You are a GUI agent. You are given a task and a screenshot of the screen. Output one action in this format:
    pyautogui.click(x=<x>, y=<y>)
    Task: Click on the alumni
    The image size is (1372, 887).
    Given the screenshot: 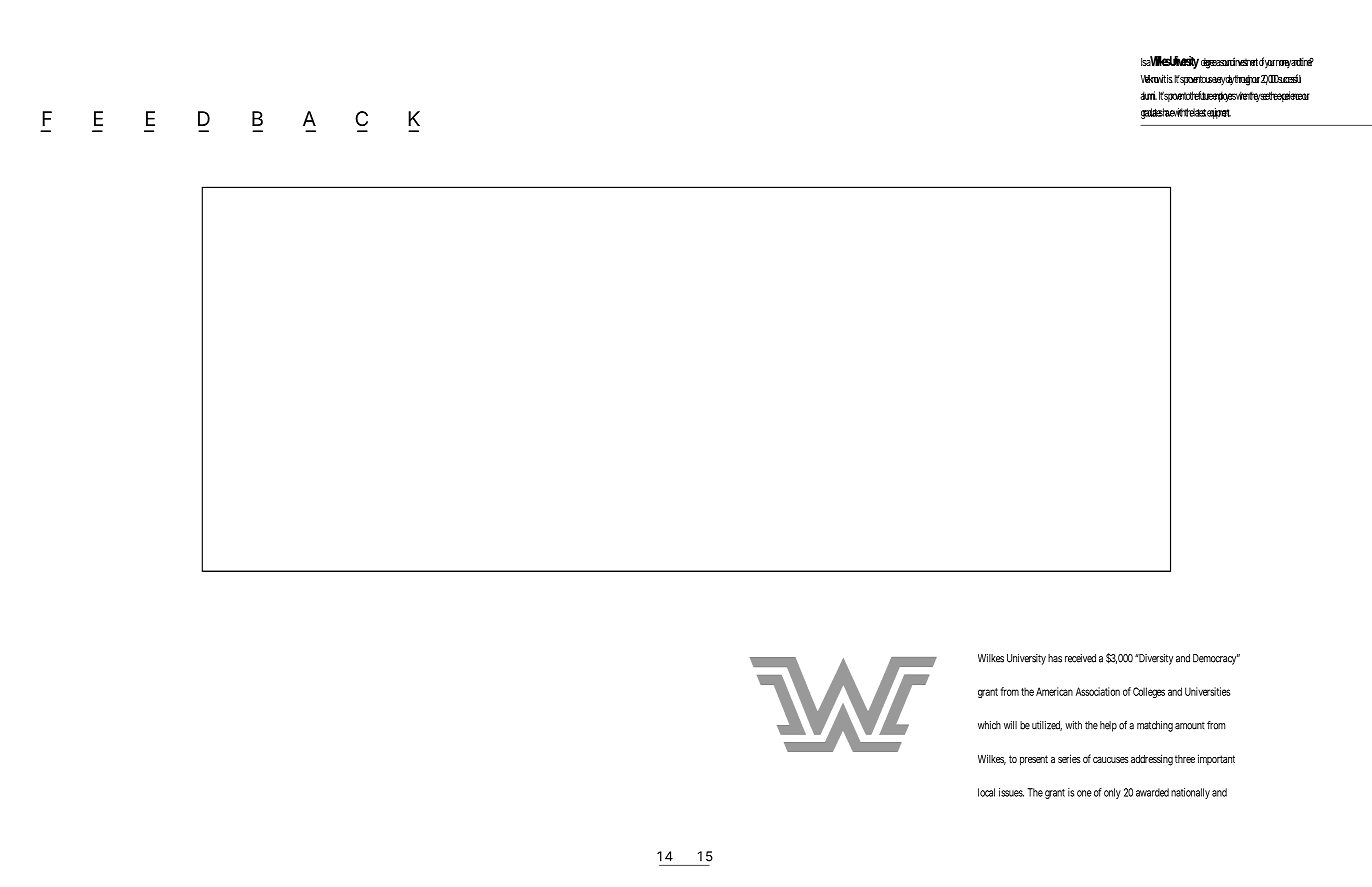 What is the action you would take?
    pyautogui.click(x=1148, y=95)
